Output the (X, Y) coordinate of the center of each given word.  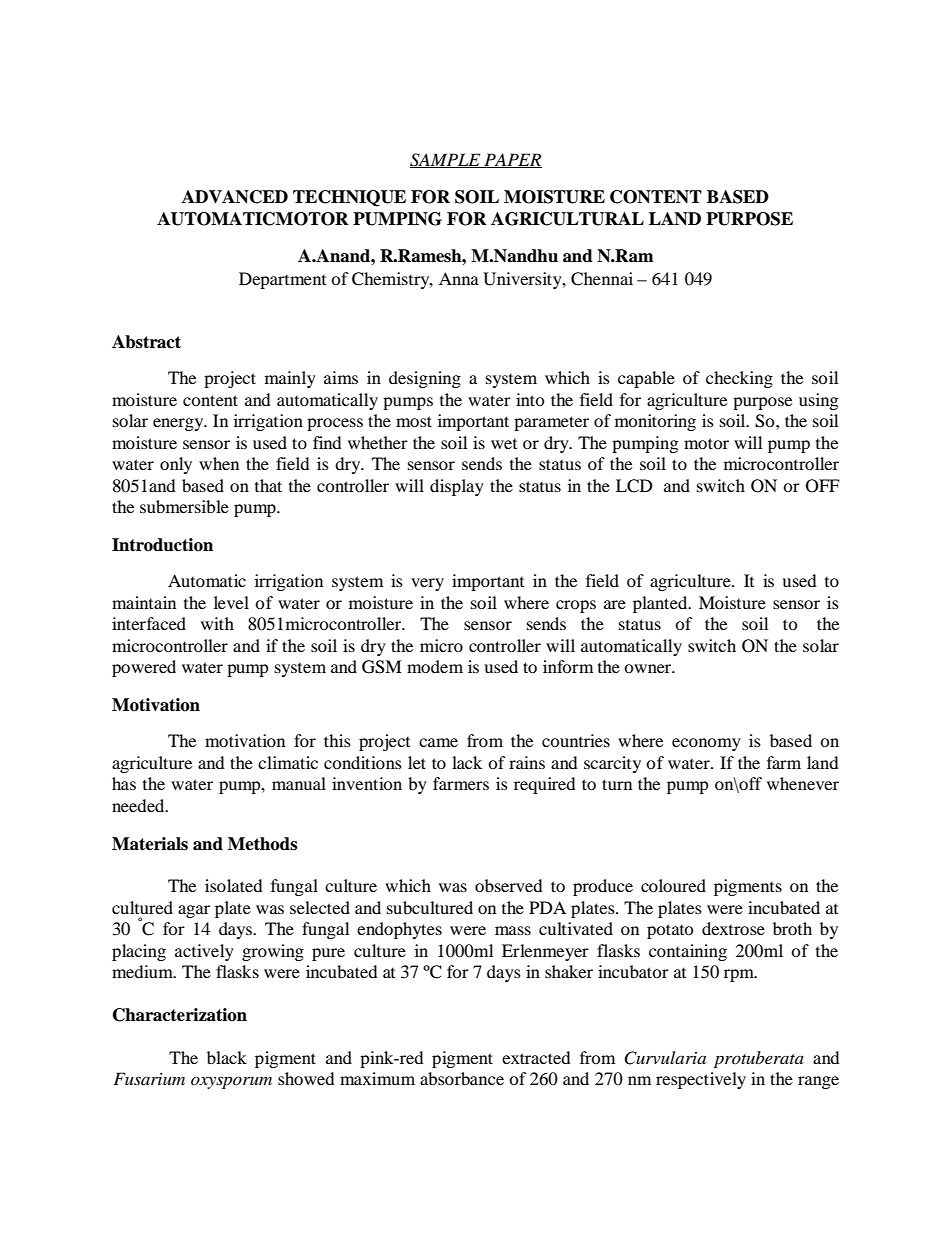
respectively (701, 1080)
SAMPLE (446, 160)
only (176, 465)
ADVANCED (235, 197)
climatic (288, 762)
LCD (634, 486)
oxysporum (231, 1082)
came (438, 742)
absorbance (462, 1078)
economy (706, 744)
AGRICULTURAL (567, 219)
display (457, 487)
